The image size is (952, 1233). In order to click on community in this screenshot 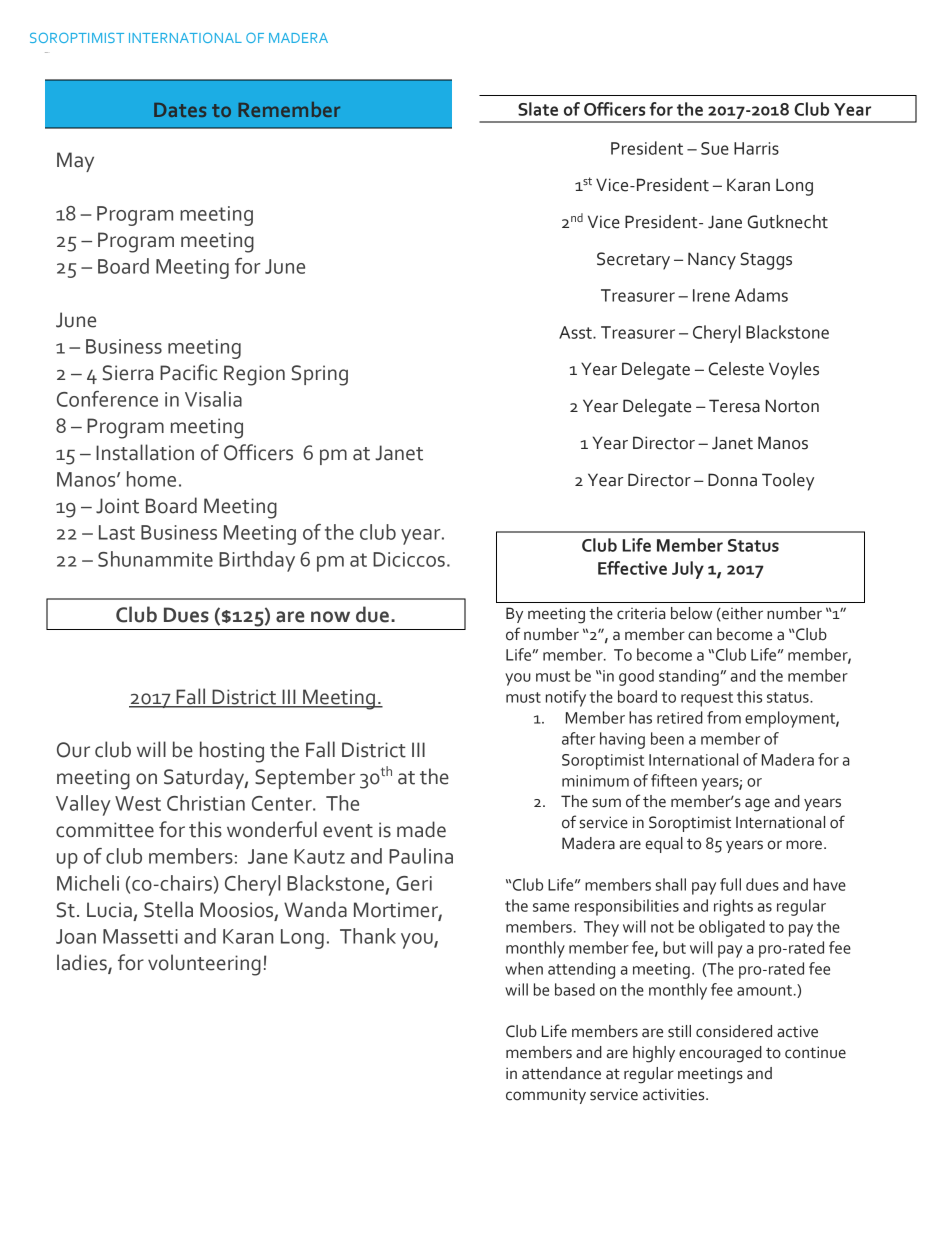, I will do `click(546, 1096)`.
